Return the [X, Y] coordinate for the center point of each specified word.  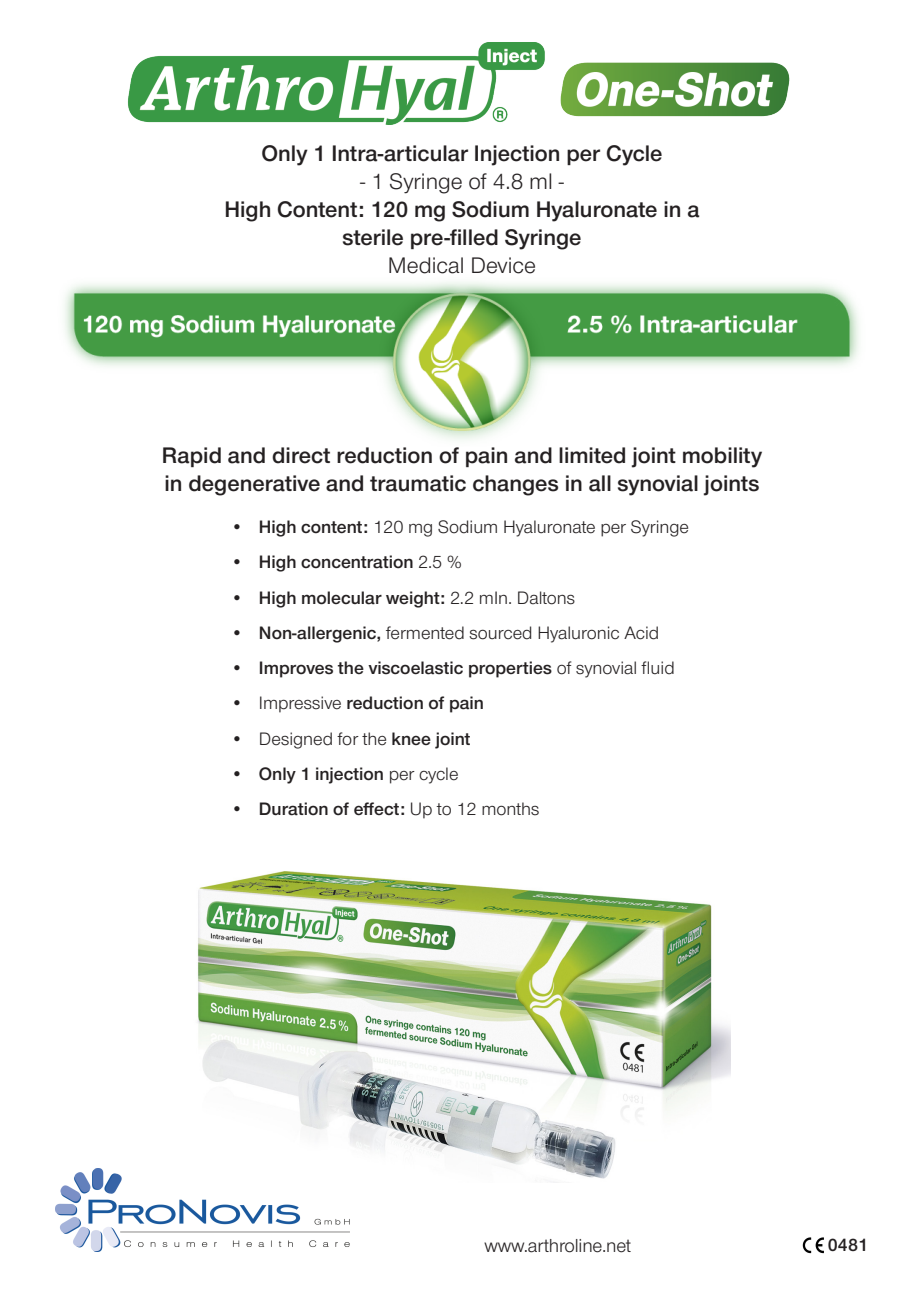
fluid [657, 668]
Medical [426, 265]
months [510, 809]
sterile [373, 237]
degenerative [254, 485]
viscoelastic [415, 668]
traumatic [418, 483]
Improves [296, 669]
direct [301, 455]
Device [503, 265]
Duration [294, 809]
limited [592, 455]
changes [515, 485]
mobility [722, 457]
